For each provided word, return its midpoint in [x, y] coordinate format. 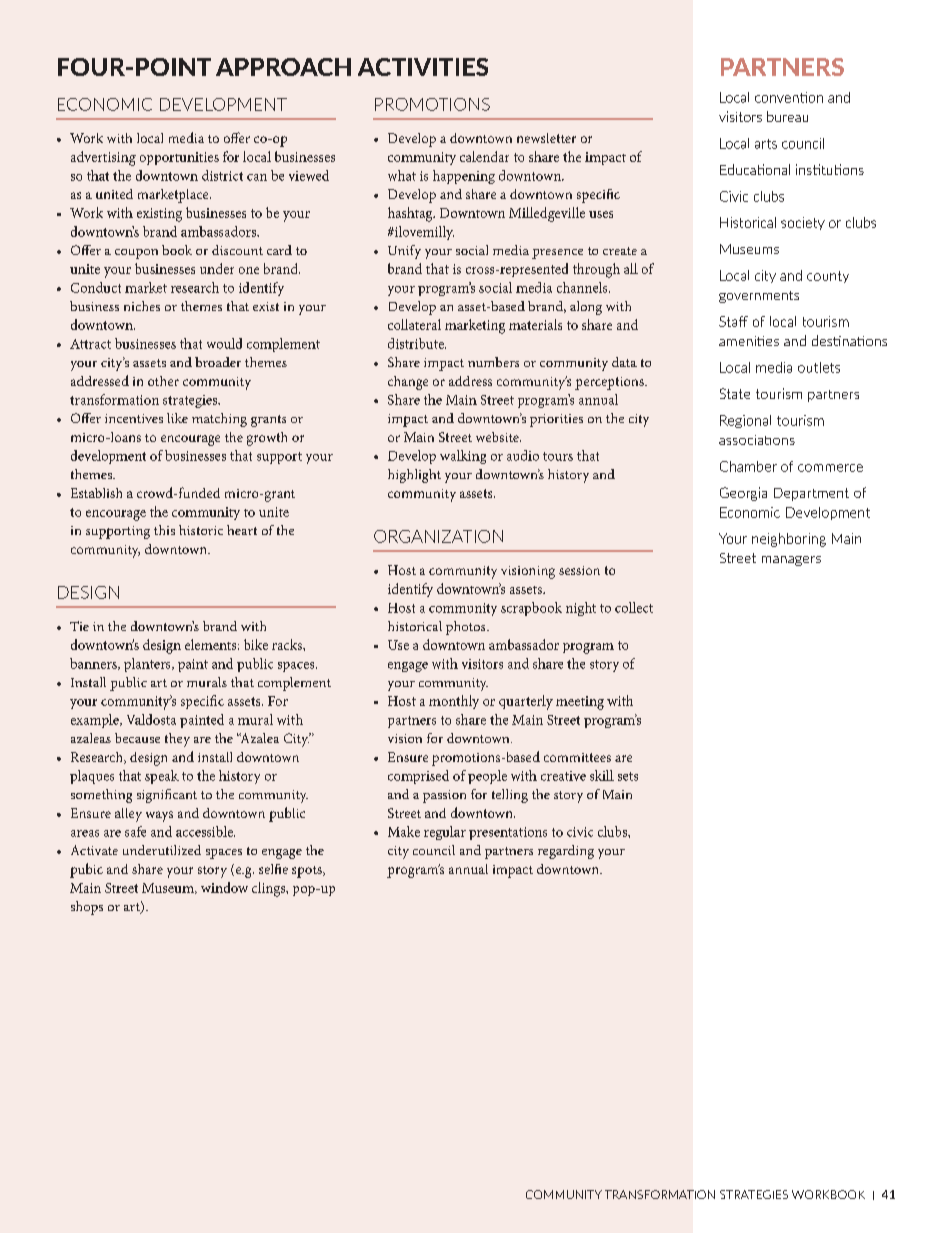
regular [445, 833]
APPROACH [283, 67]
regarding [566, 852]
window [224, 887]
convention [789, 97]
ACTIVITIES [423, 67]
